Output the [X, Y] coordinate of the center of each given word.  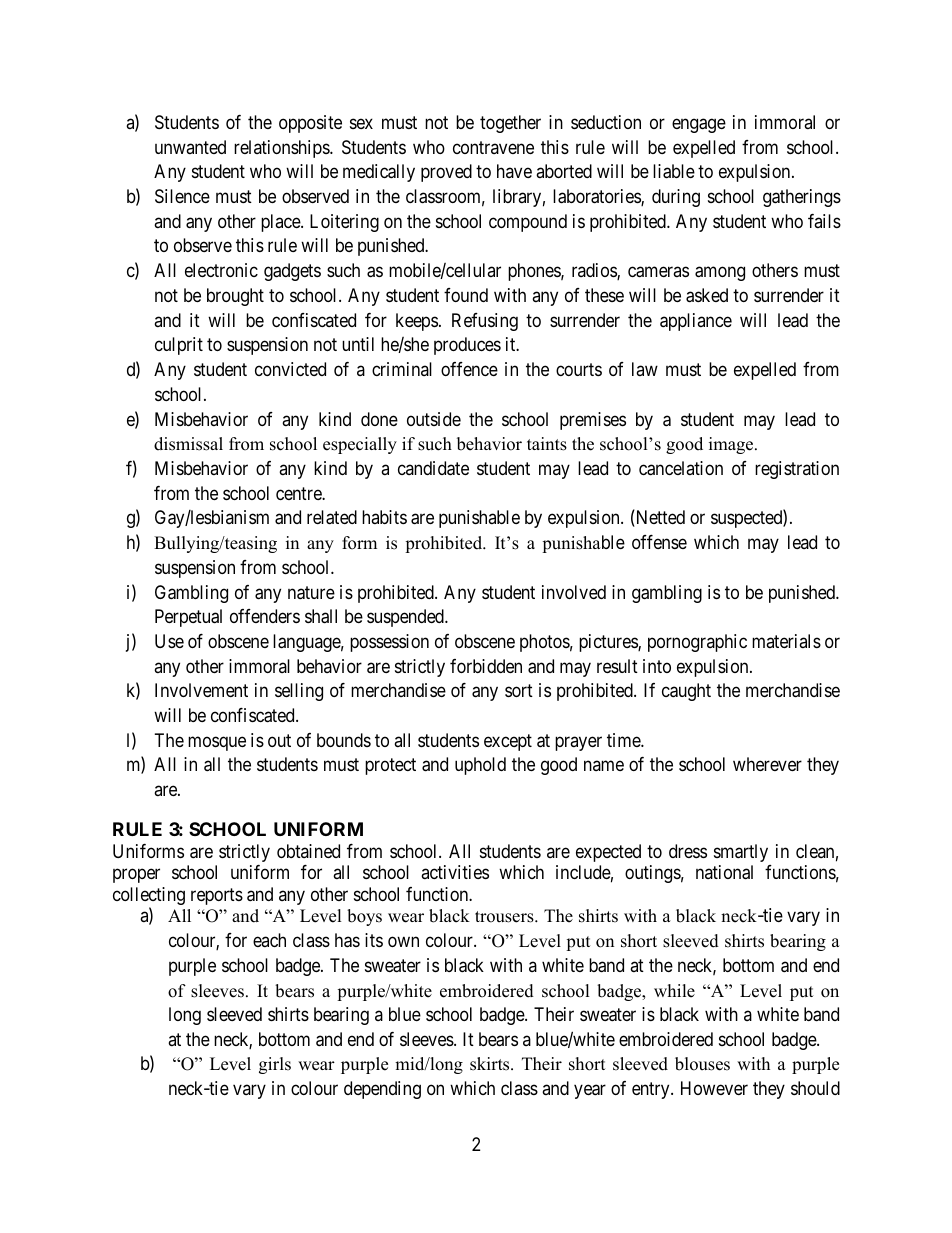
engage [699, 125]
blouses [702, 1064]
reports [217, 896]
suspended [406, 618]
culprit [179, 346]
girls [275, 1065]
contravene [493, 147]
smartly [741, 853]
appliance [696, 322]
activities [455, 872]
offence [469, 369]
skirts [491, 1064]
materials [786, 641]
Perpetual [188, 618]
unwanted [190, 147]
